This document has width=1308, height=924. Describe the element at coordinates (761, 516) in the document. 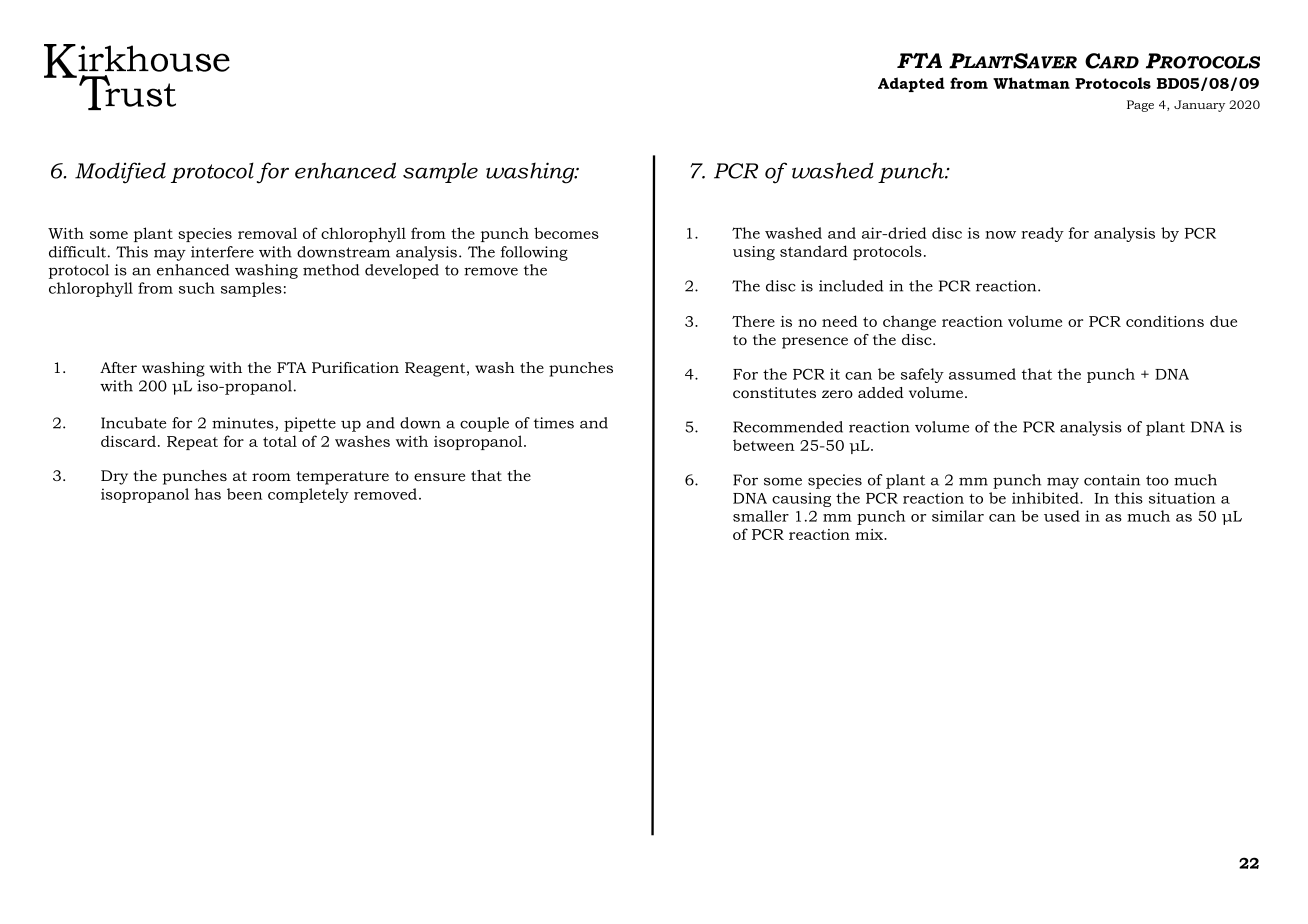

I see `smaller` at that location.
